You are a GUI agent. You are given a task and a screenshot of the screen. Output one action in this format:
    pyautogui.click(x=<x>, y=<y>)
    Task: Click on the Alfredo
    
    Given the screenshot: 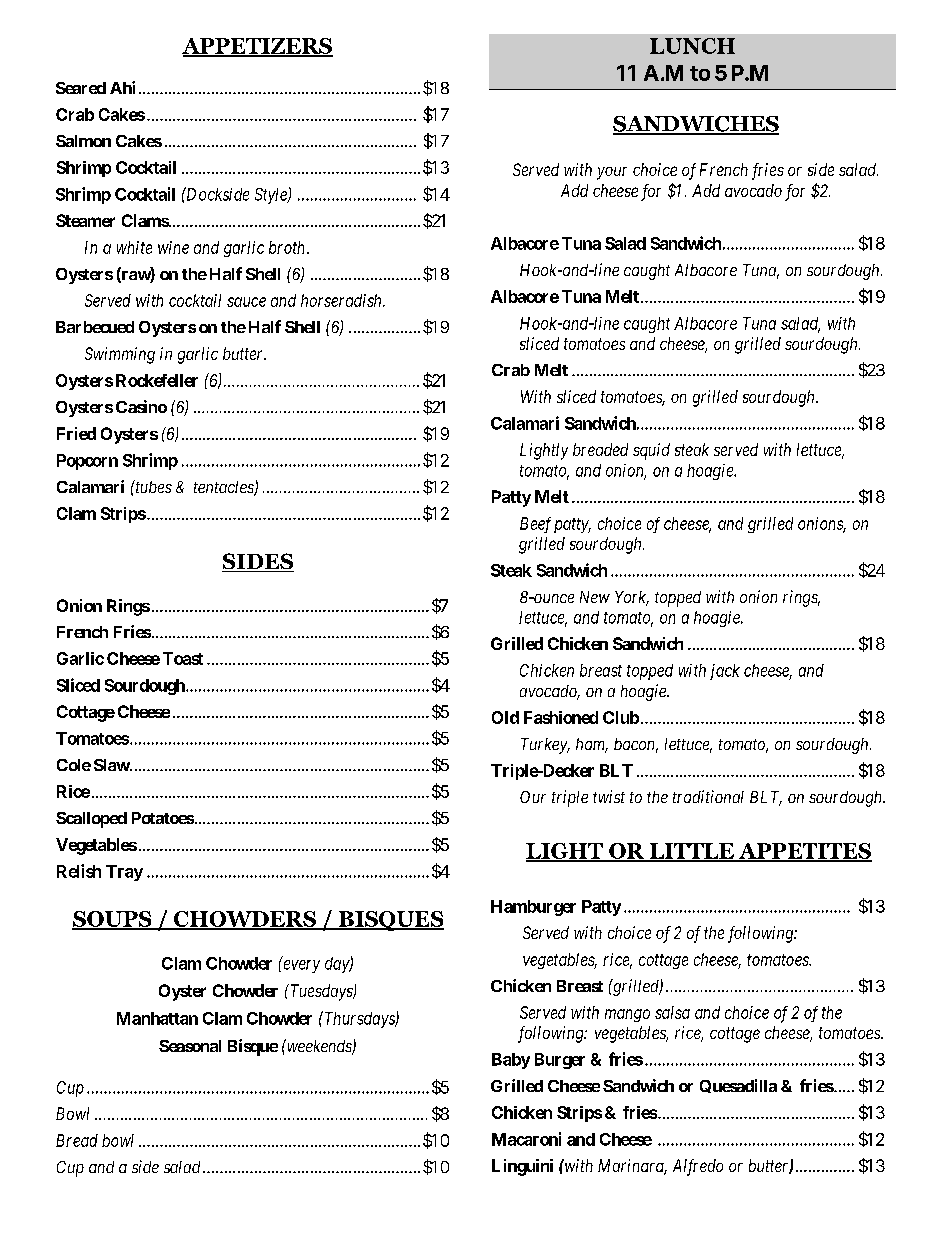 What is the action you would take?
    pyautogui.click(x=698, y=1167)
